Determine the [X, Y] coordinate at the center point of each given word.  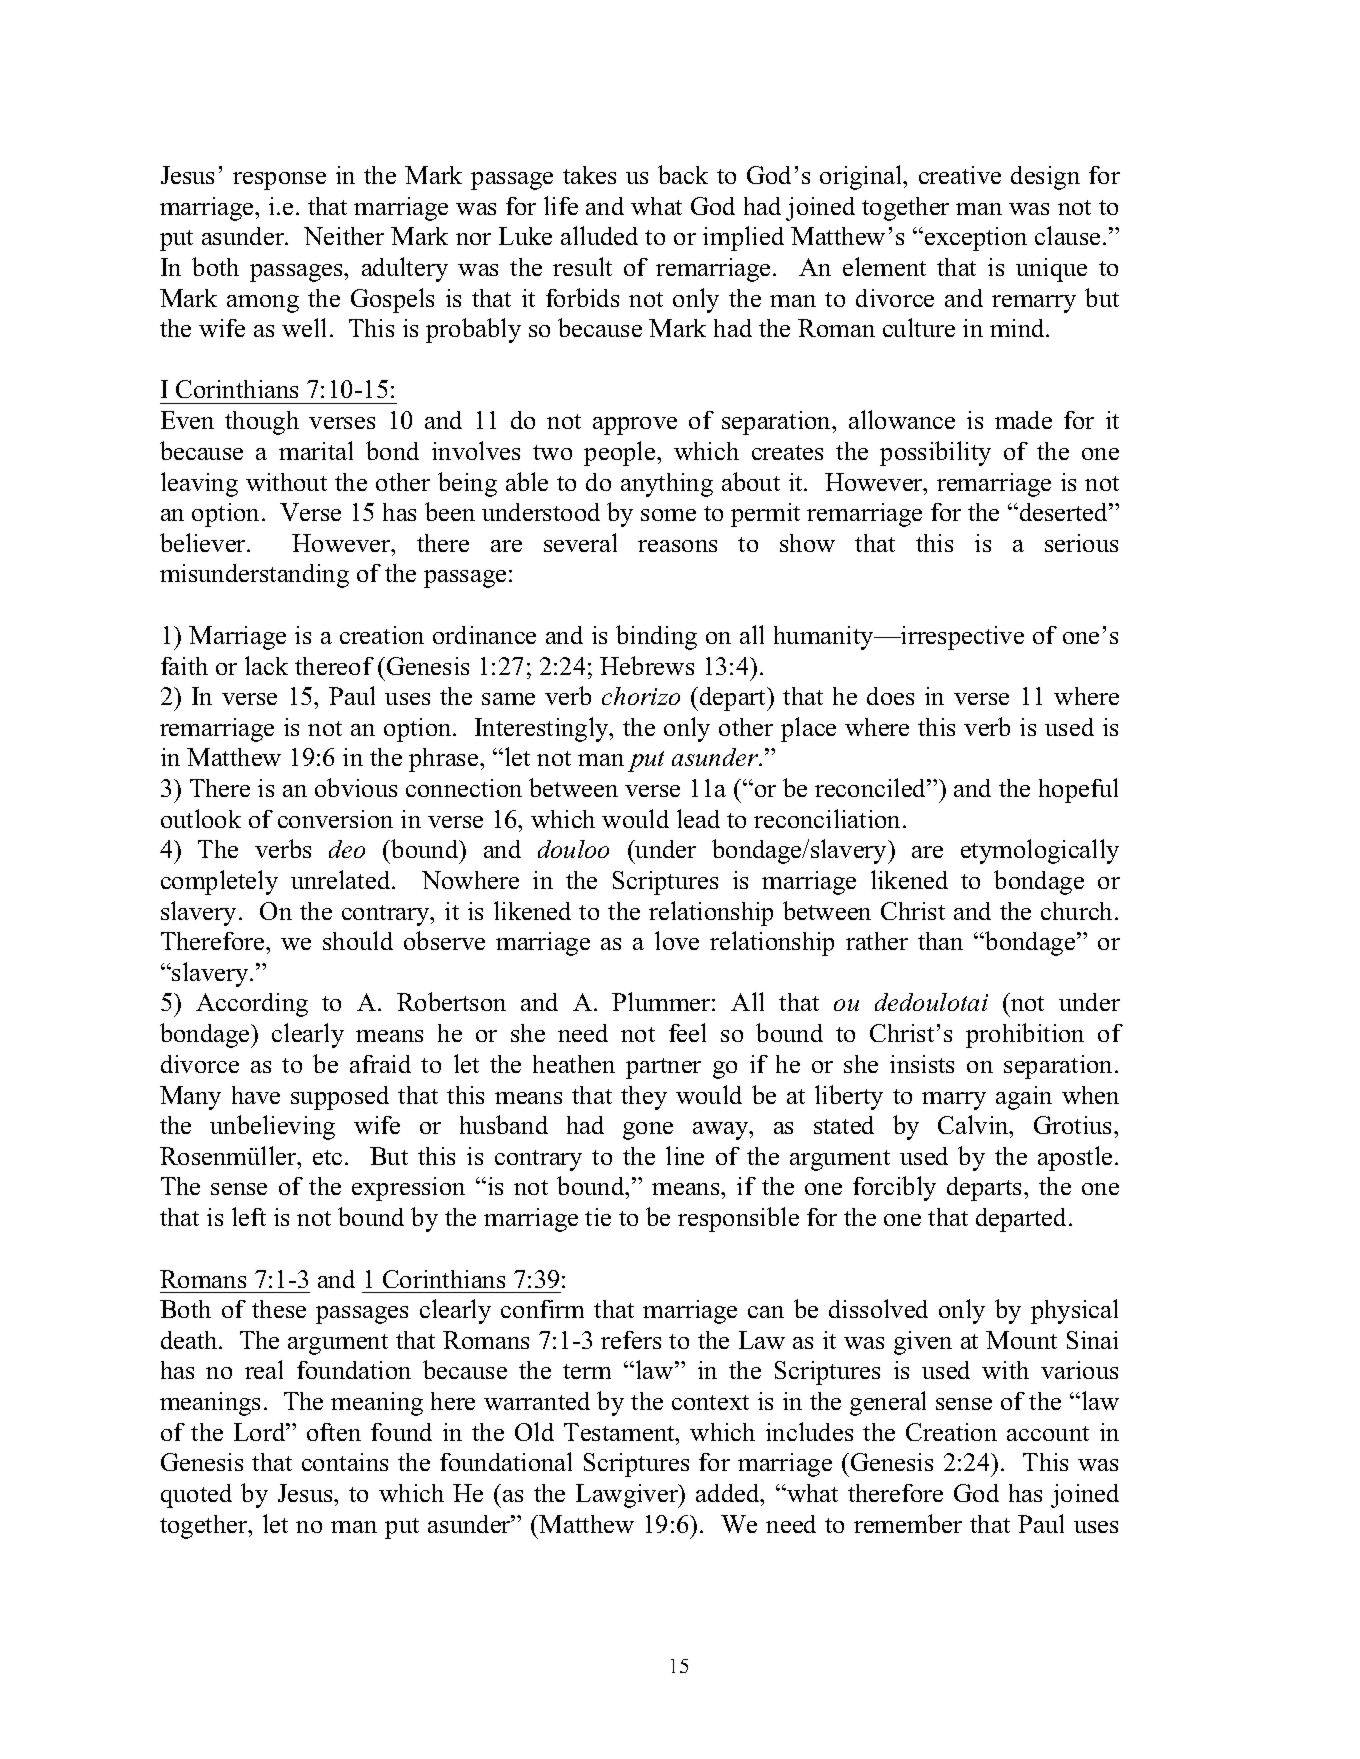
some [668, 515]
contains [345, 1462]
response [279, 181]
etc [327, 1157]
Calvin [974, 1124]
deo [347, 849]
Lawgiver [628, 1496]
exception [976, 239]
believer [204, 542]
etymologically [1040, 851]
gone [648, 1131]
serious [1081, 543]
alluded [599, 235]
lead [698, 818]
